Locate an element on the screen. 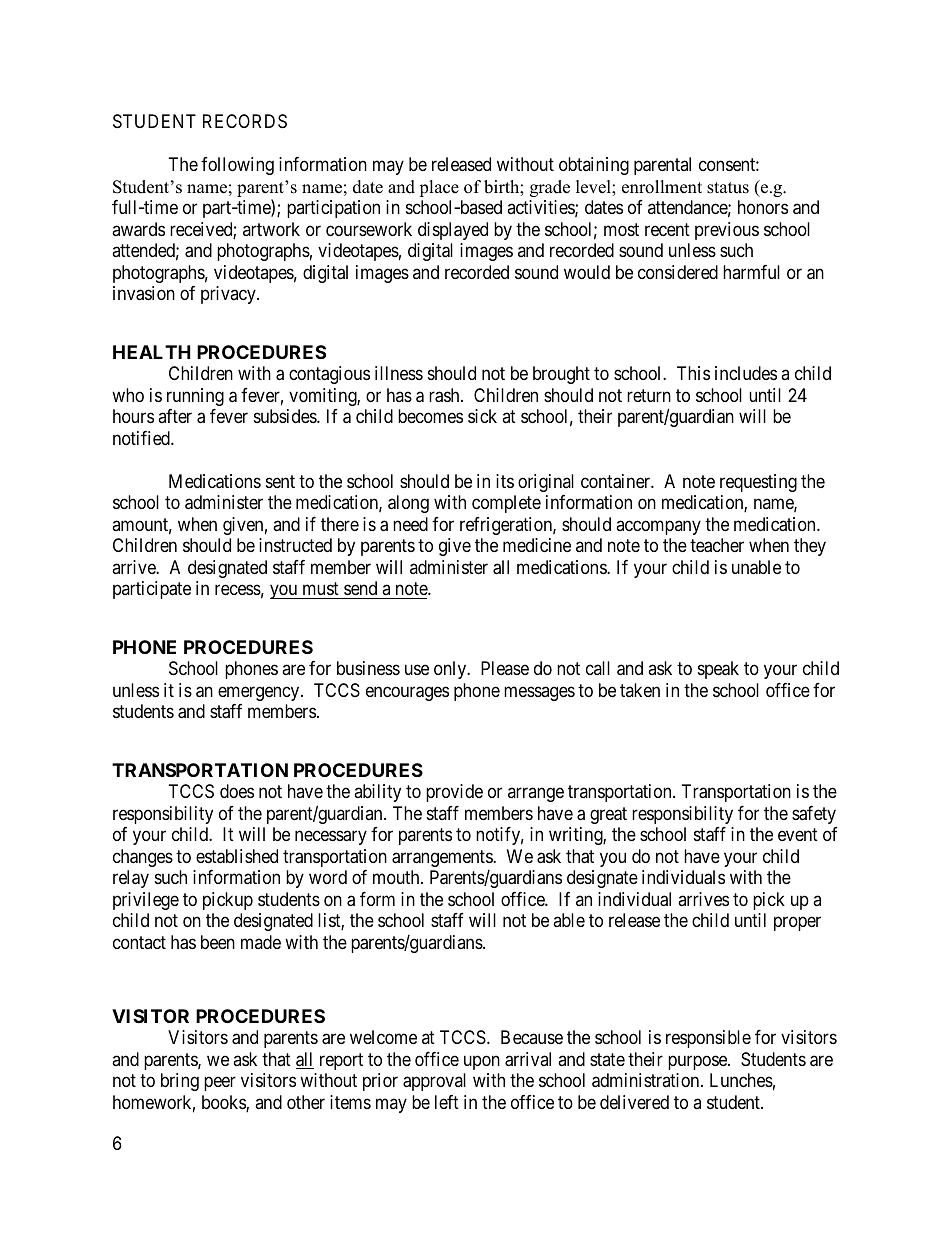 Image resolution: width=952 pixels, height=1233 pixels. provide is located at coordinates (454, 793).
